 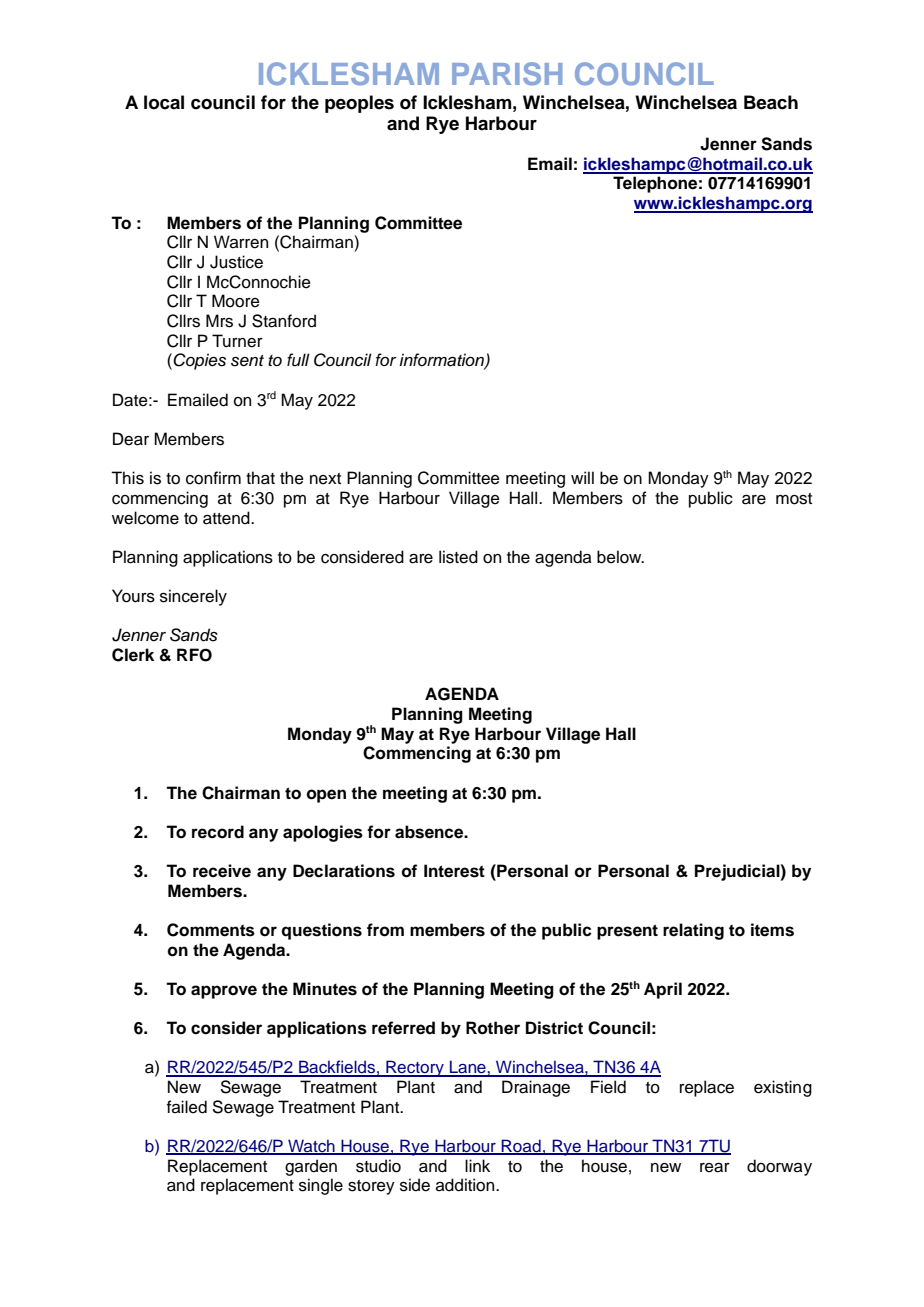 I want to click on Beach, so click(x=771, y=102).
